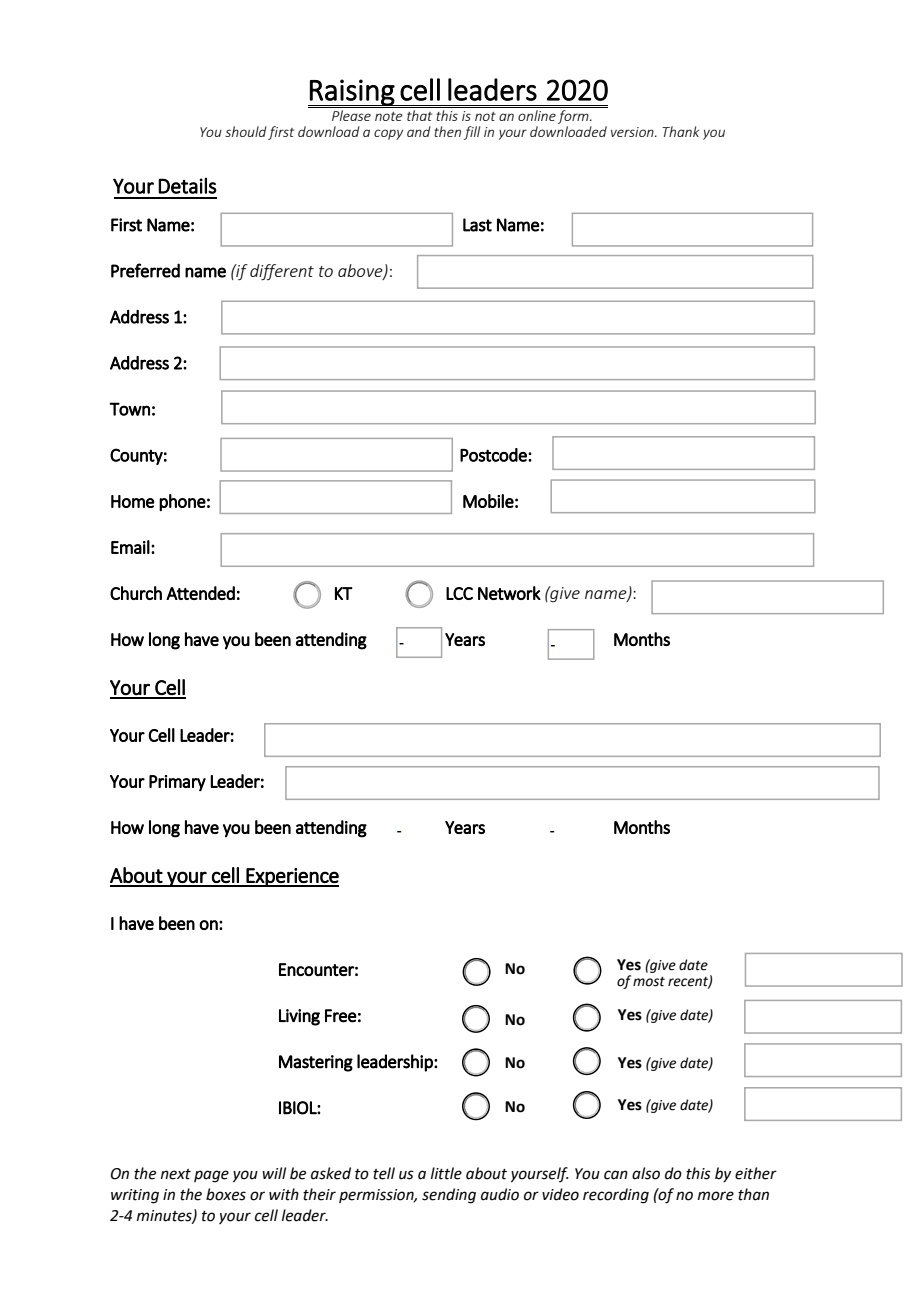 This screenshot has height=1308, width=924. What do you see at coordinates (130, 409) in the screenshot?
I see `Town` at bounding box center [130, 409].
